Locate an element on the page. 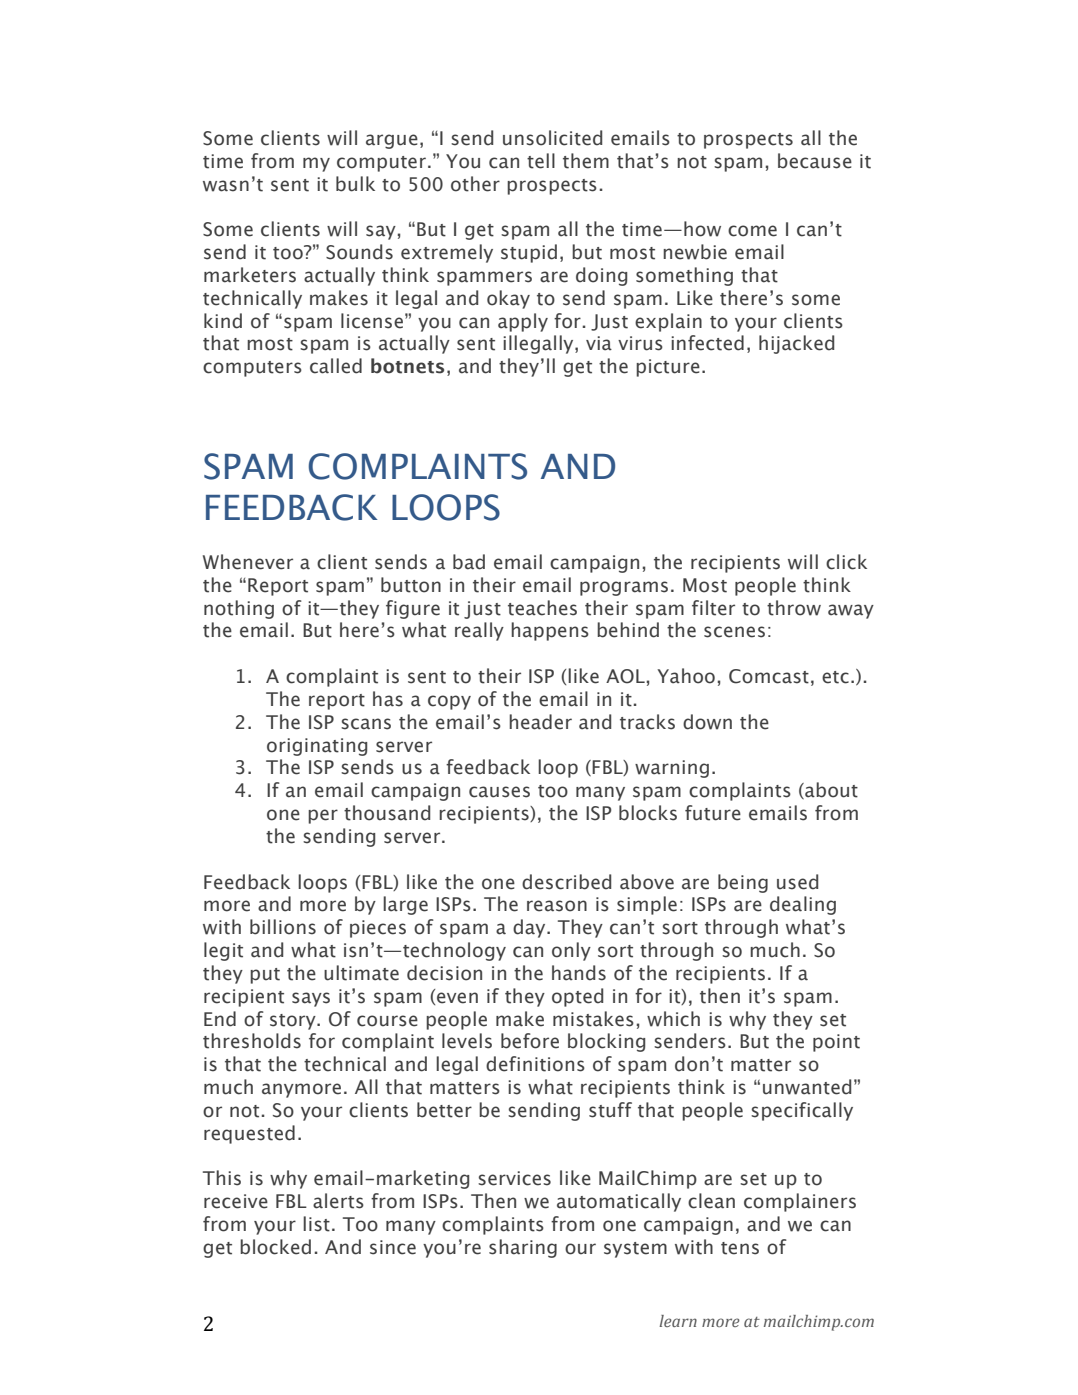 Image resolution: width=1078 pixels, height=1395 pixels. sharing is located at coordinates (523, 1248).
